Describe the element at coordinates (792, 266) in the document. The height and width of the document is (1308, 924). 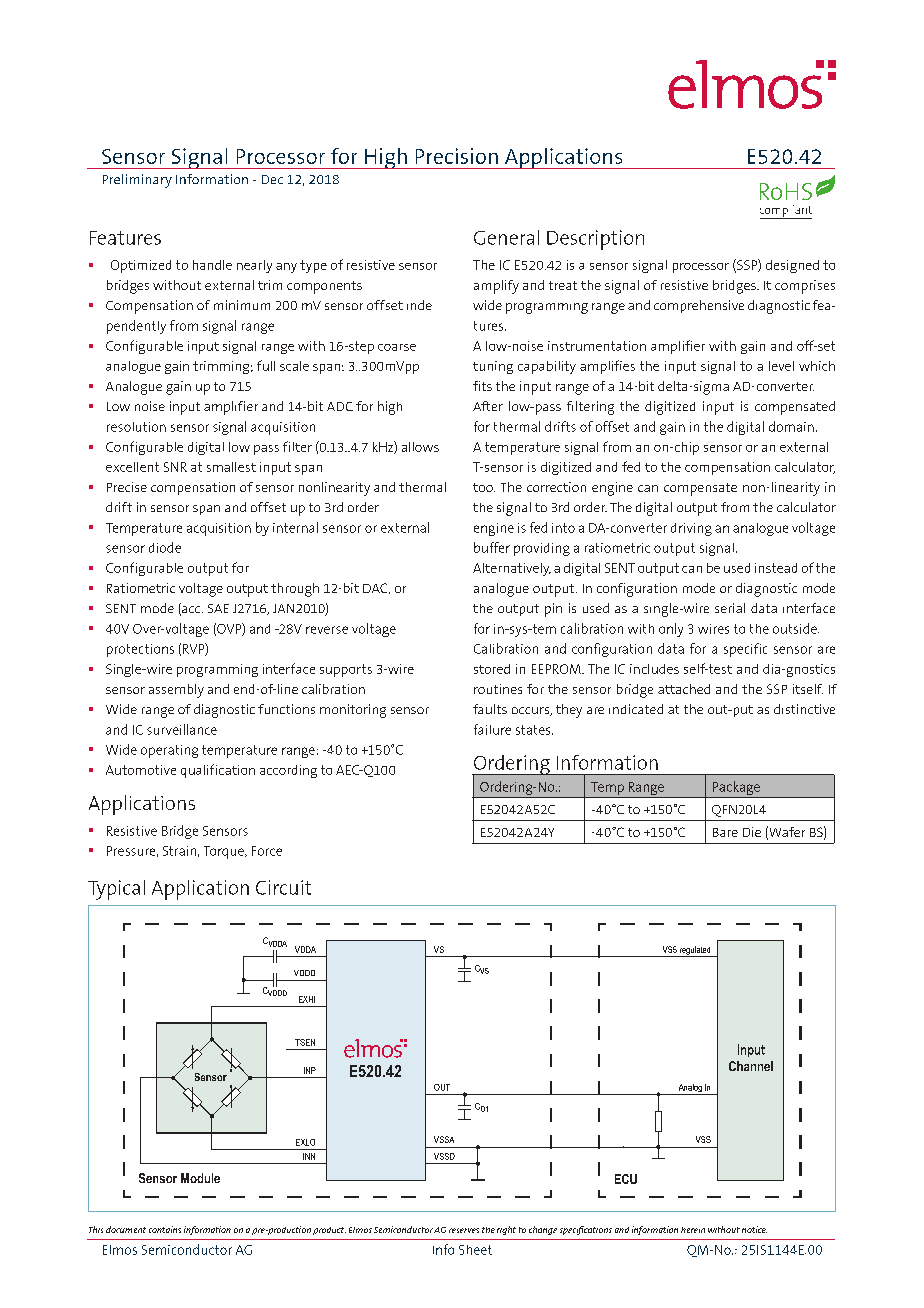
I see `designed` at that location.
